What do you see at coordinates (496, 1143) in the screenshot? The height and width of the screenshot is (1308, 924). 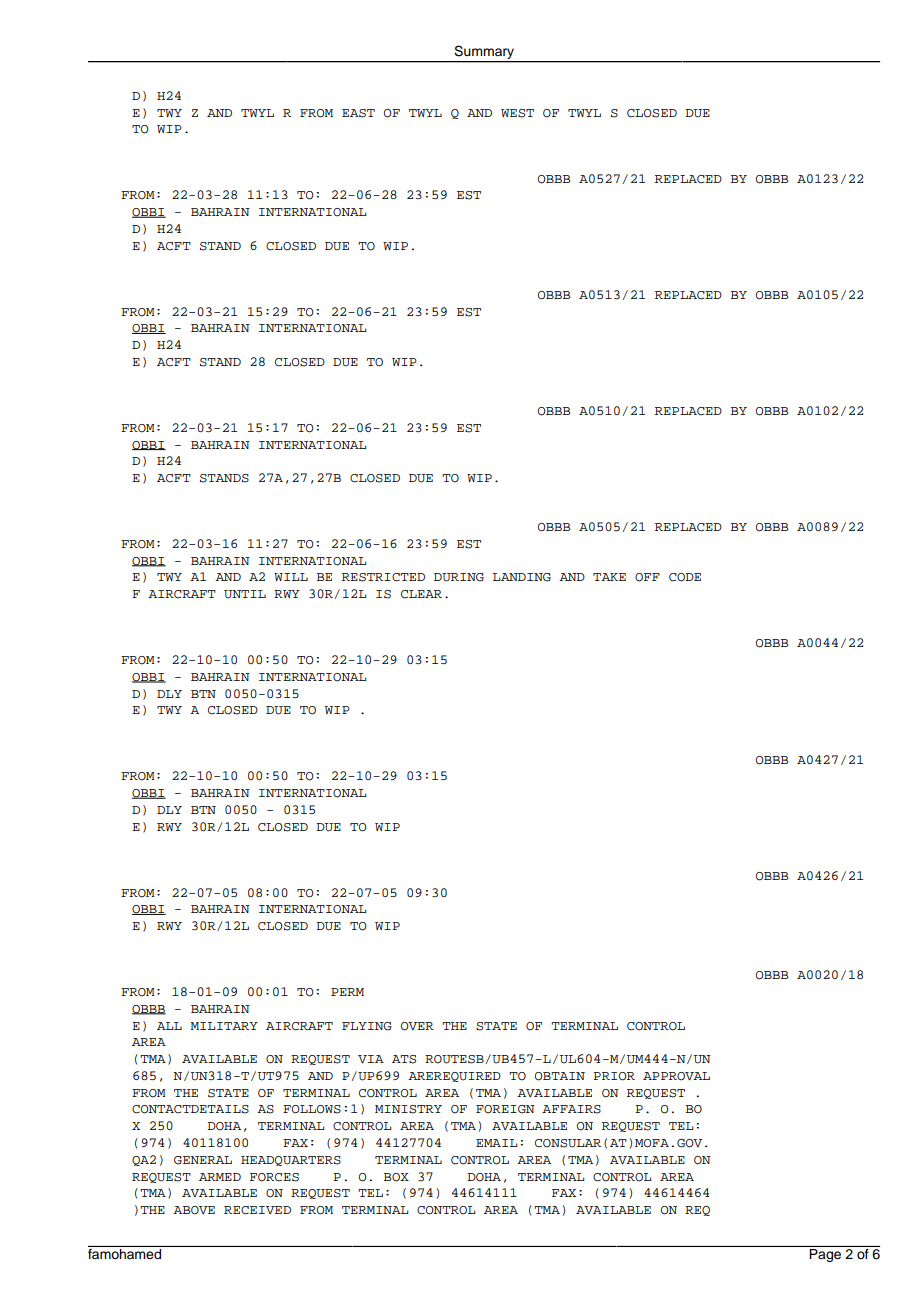 I see `EMAIL` at bounding box center [496, 1143].
